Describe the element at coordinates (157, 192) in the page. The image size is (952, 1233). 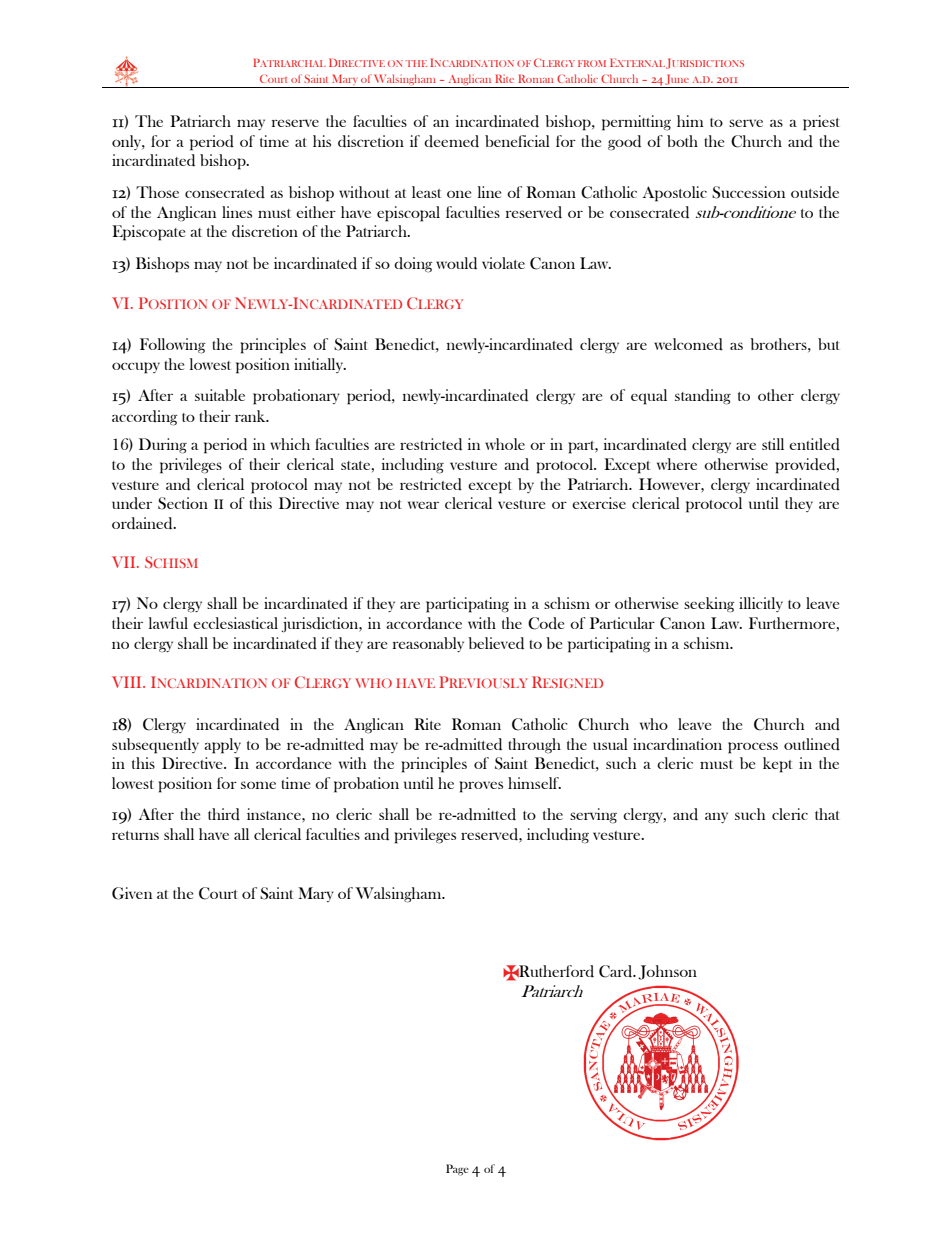
I see `Those` at that location.
